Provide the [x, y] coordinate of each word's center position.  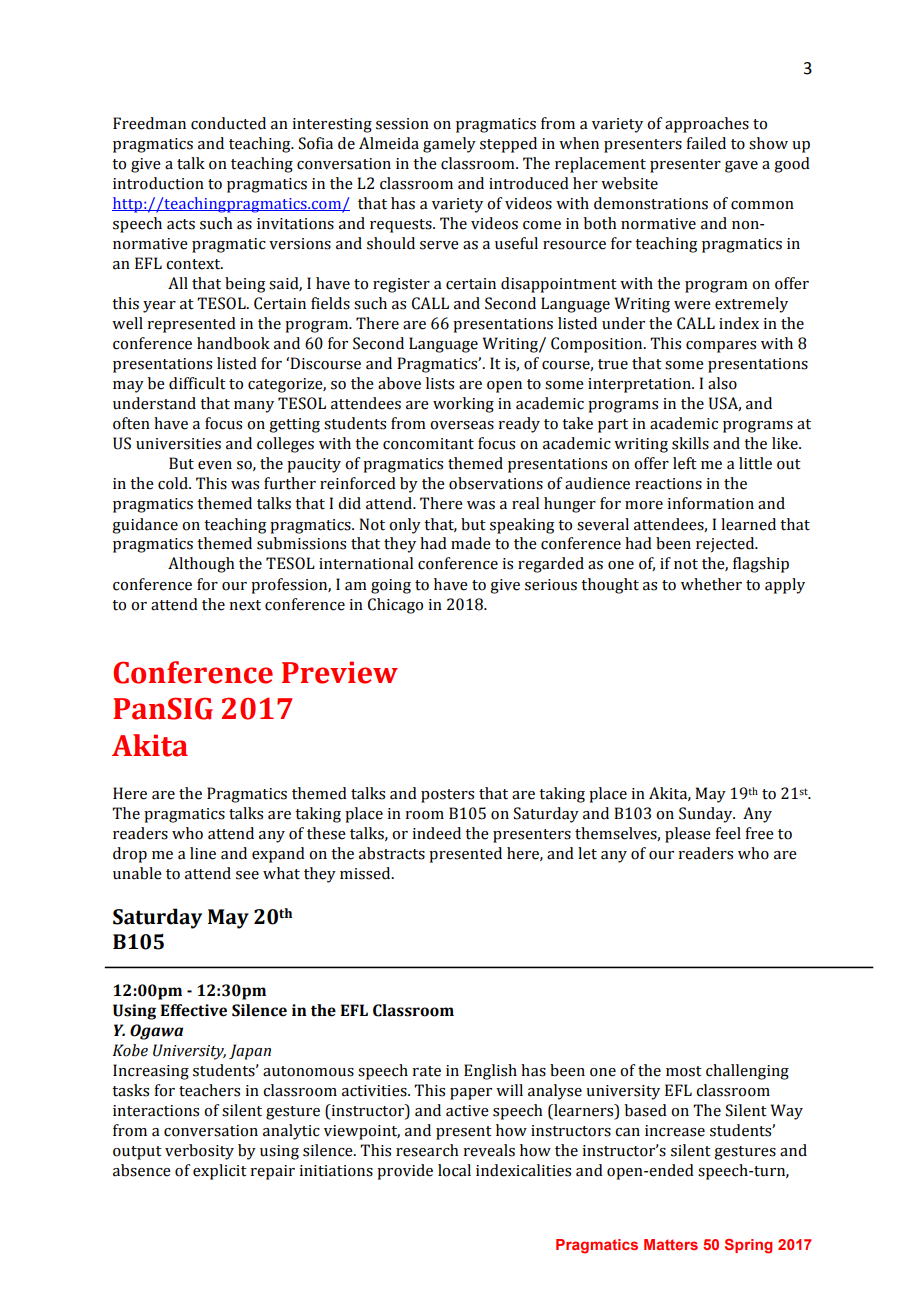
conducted [228, 123]
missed [366, 873]
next [245, 605]
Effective [193, 1010]
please [688, 835]
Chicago [395, 606]
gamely [449, 145]
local [454, 1170]
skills [690, 443]
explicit [220, 1172]
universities [178, 444]
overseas [462, 425]
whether [711, 584]
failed [706, 143]
